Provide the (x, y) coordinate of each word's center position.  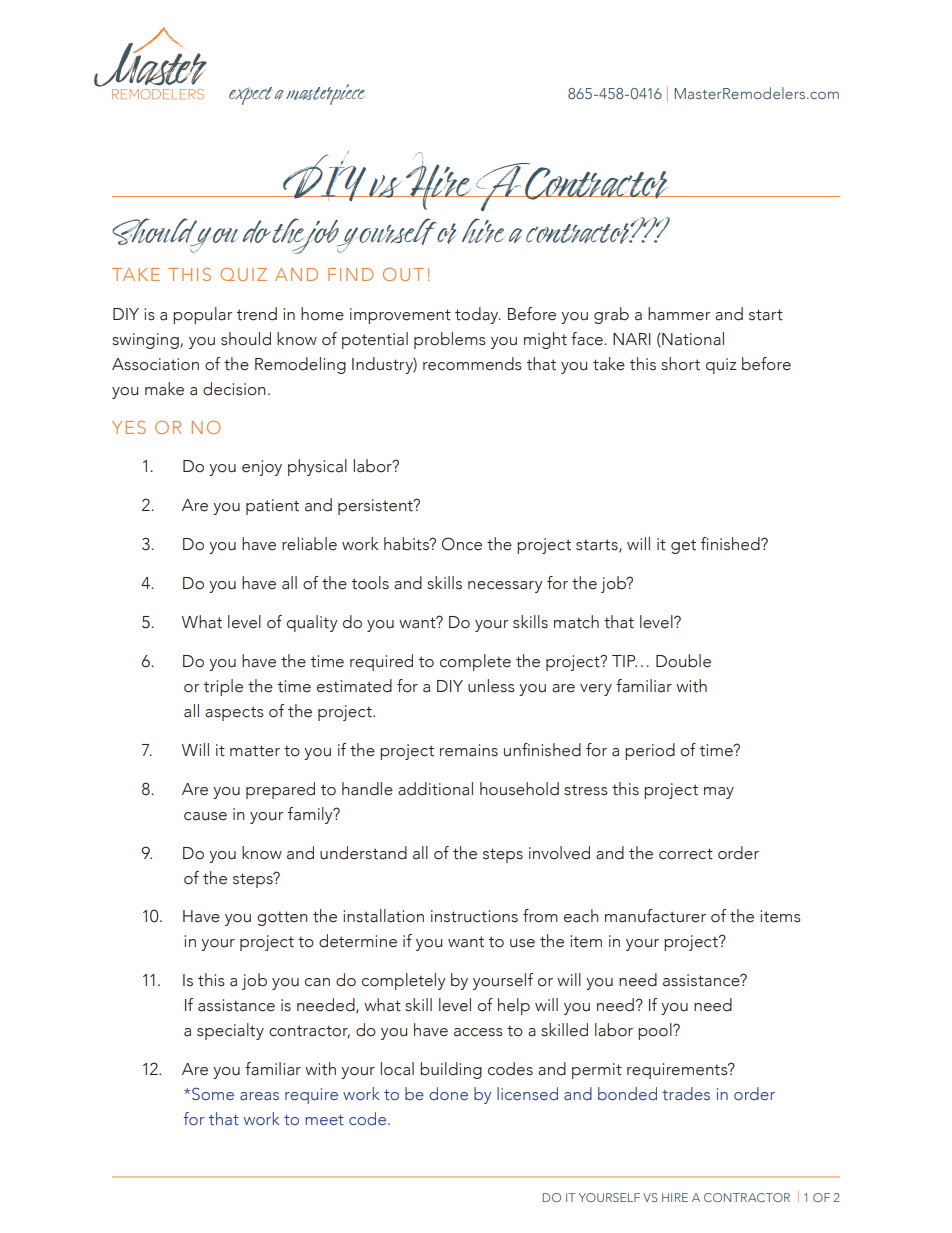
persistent (376, 507)
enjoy (262, 468)
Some (213, 1093)
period (650, 751)
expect (250, 96)
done (448, 1093)
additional (435, 789)
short (680, 364)
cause (205, 816)
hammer (679, 314)
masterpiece (325, 94)
